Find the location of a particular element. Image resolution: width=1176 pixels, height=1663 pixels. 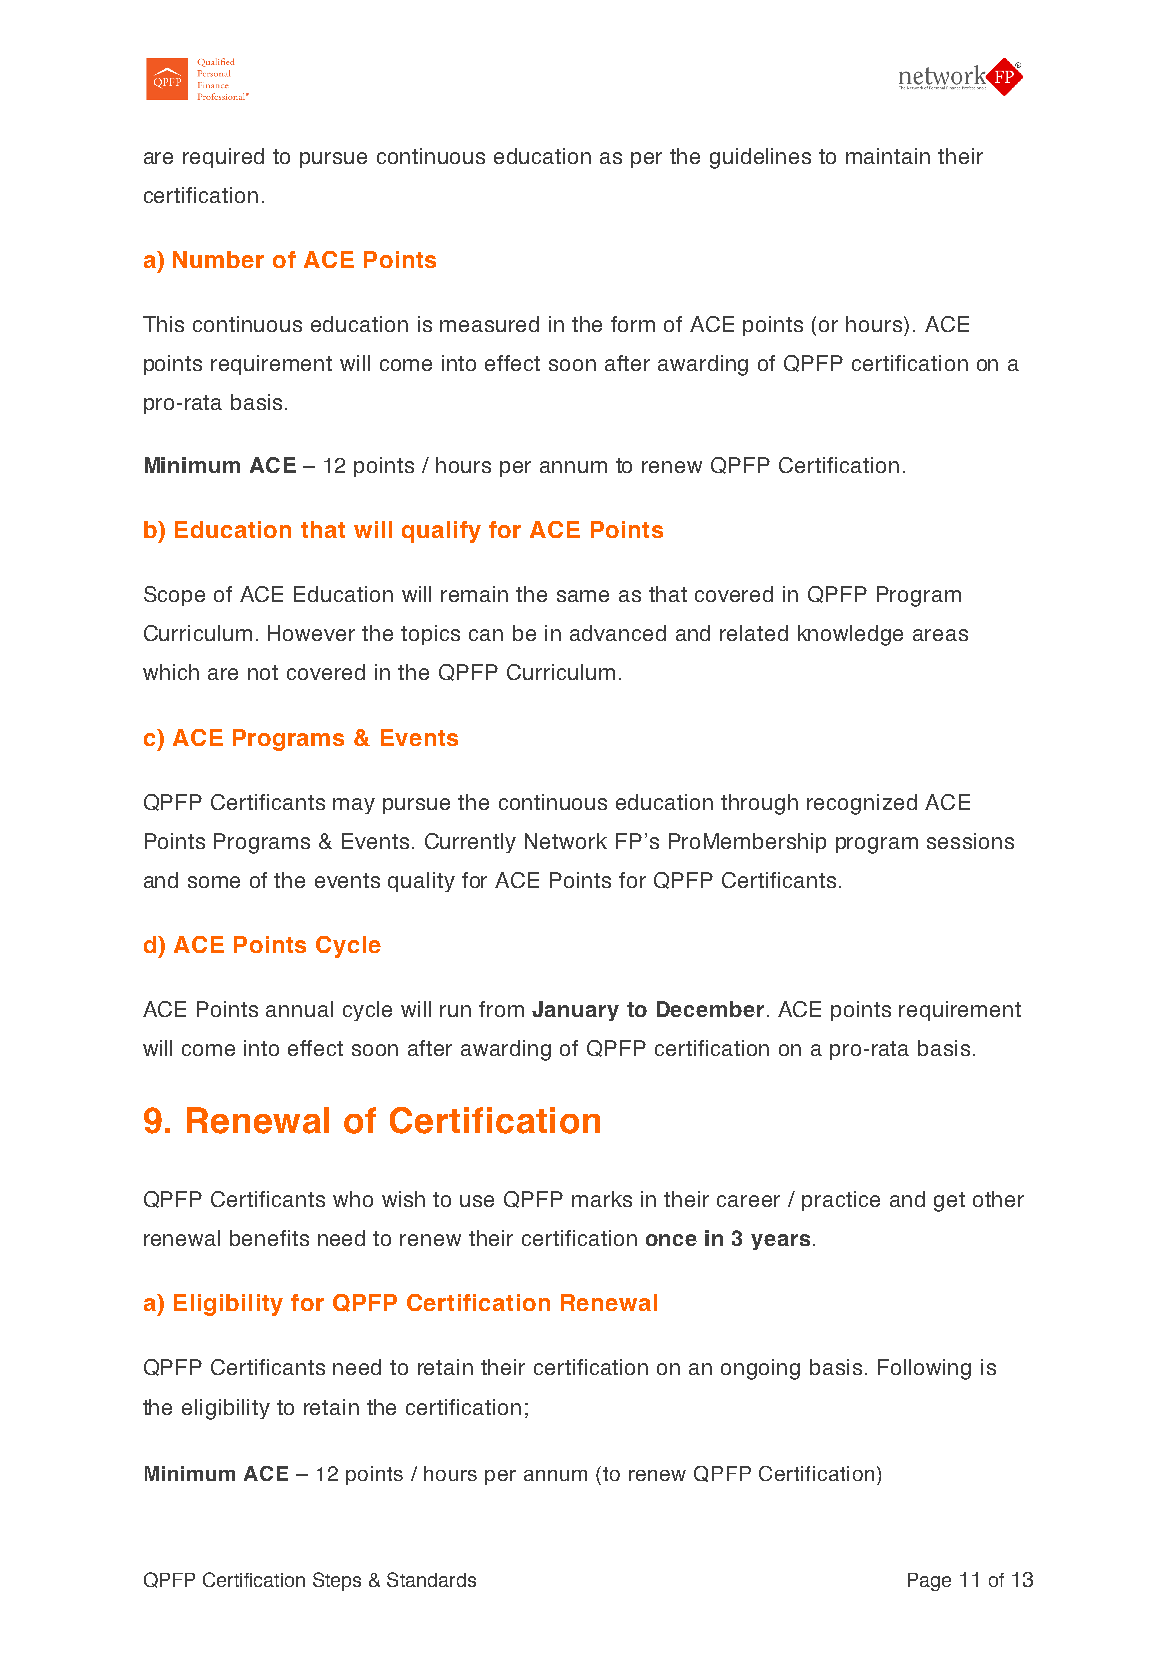

required is located at coordinates (223, 158).
